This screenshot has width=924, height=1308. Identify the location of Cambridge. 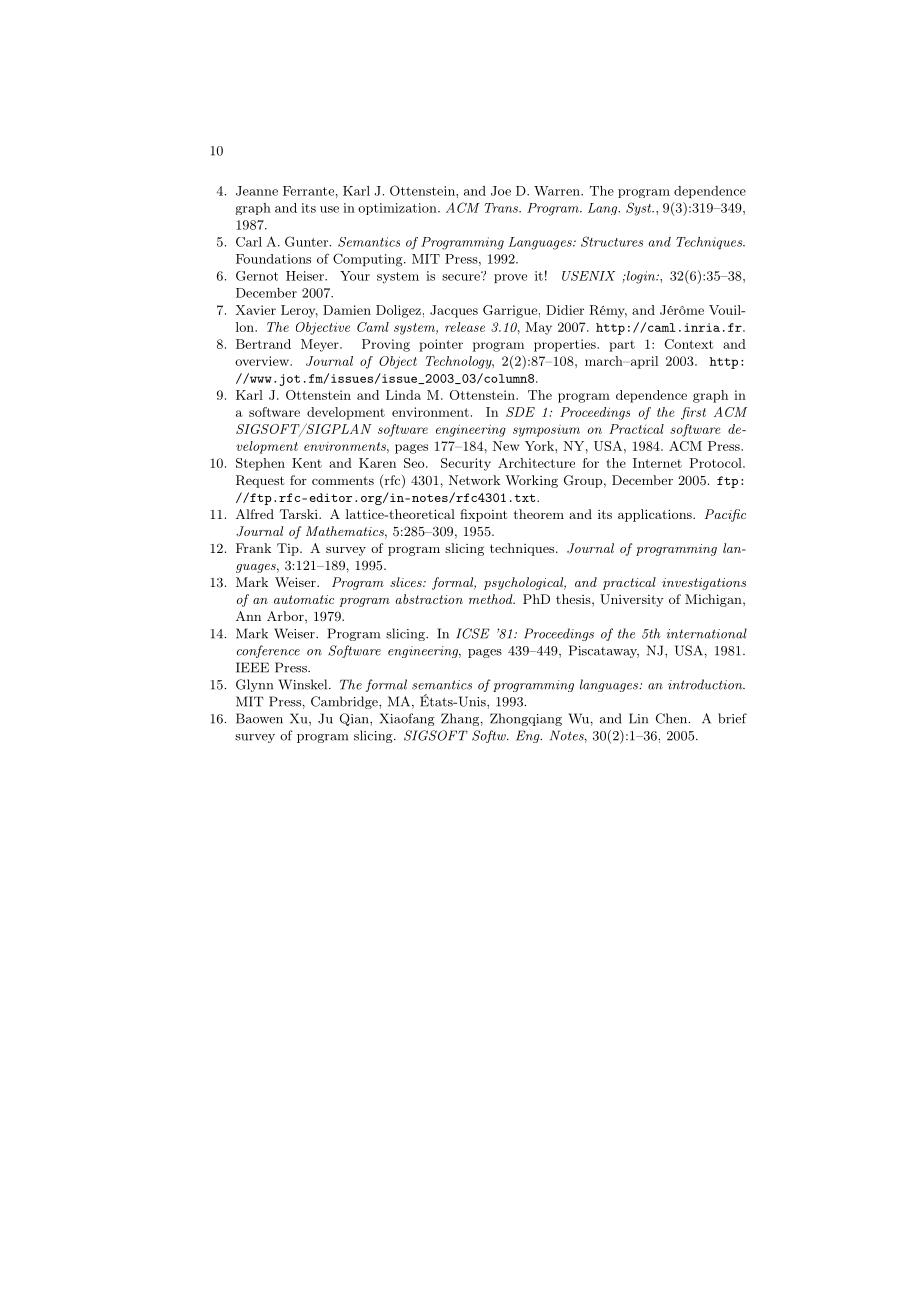
(345, 702).
